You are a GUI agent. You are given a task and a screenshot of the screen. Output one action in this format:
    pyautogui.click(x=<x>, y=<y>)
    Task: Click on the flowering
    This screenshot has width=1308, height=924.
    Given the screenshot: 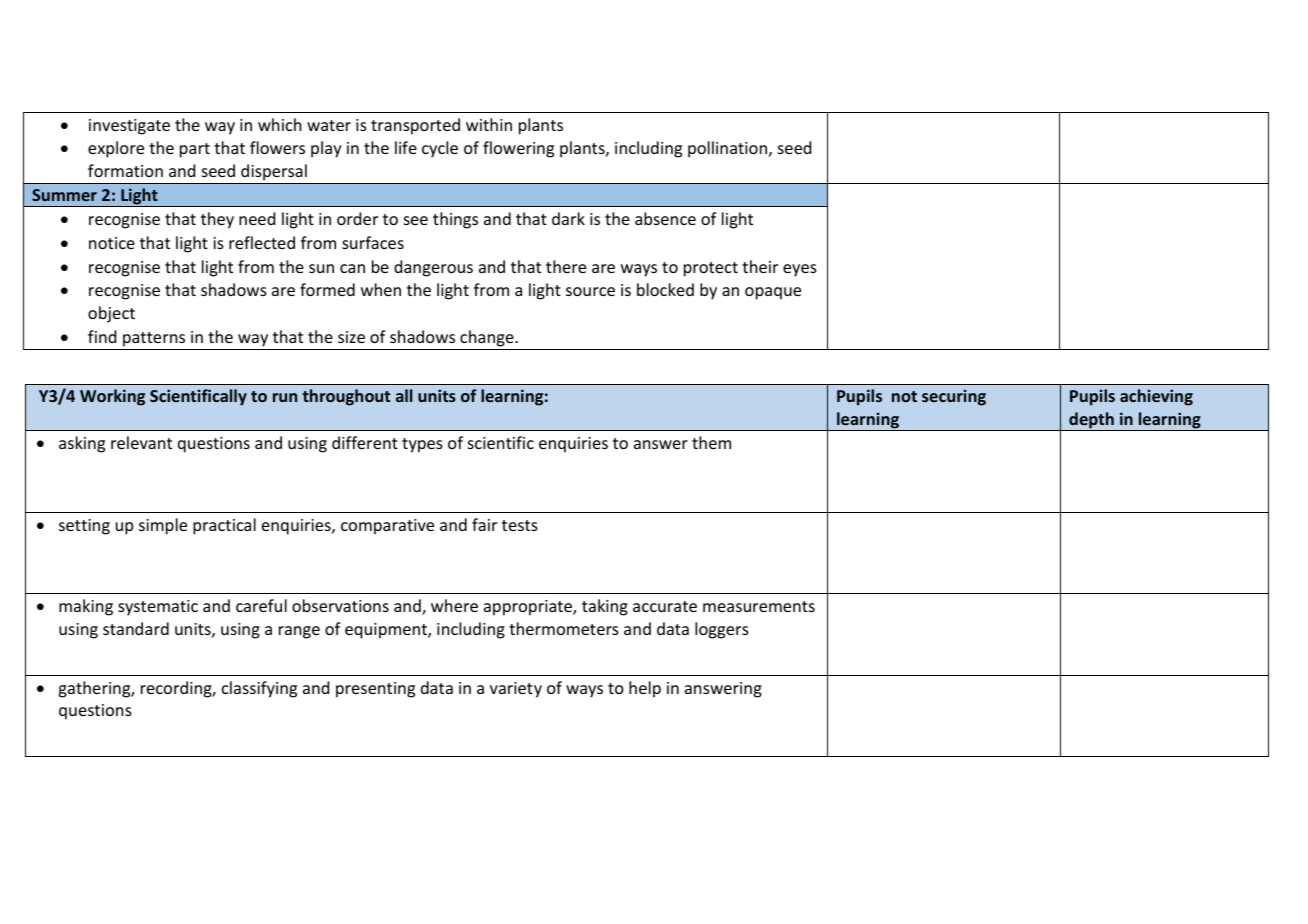 What is the action you would take?
    pyautogui.click(x=518, y=149)
